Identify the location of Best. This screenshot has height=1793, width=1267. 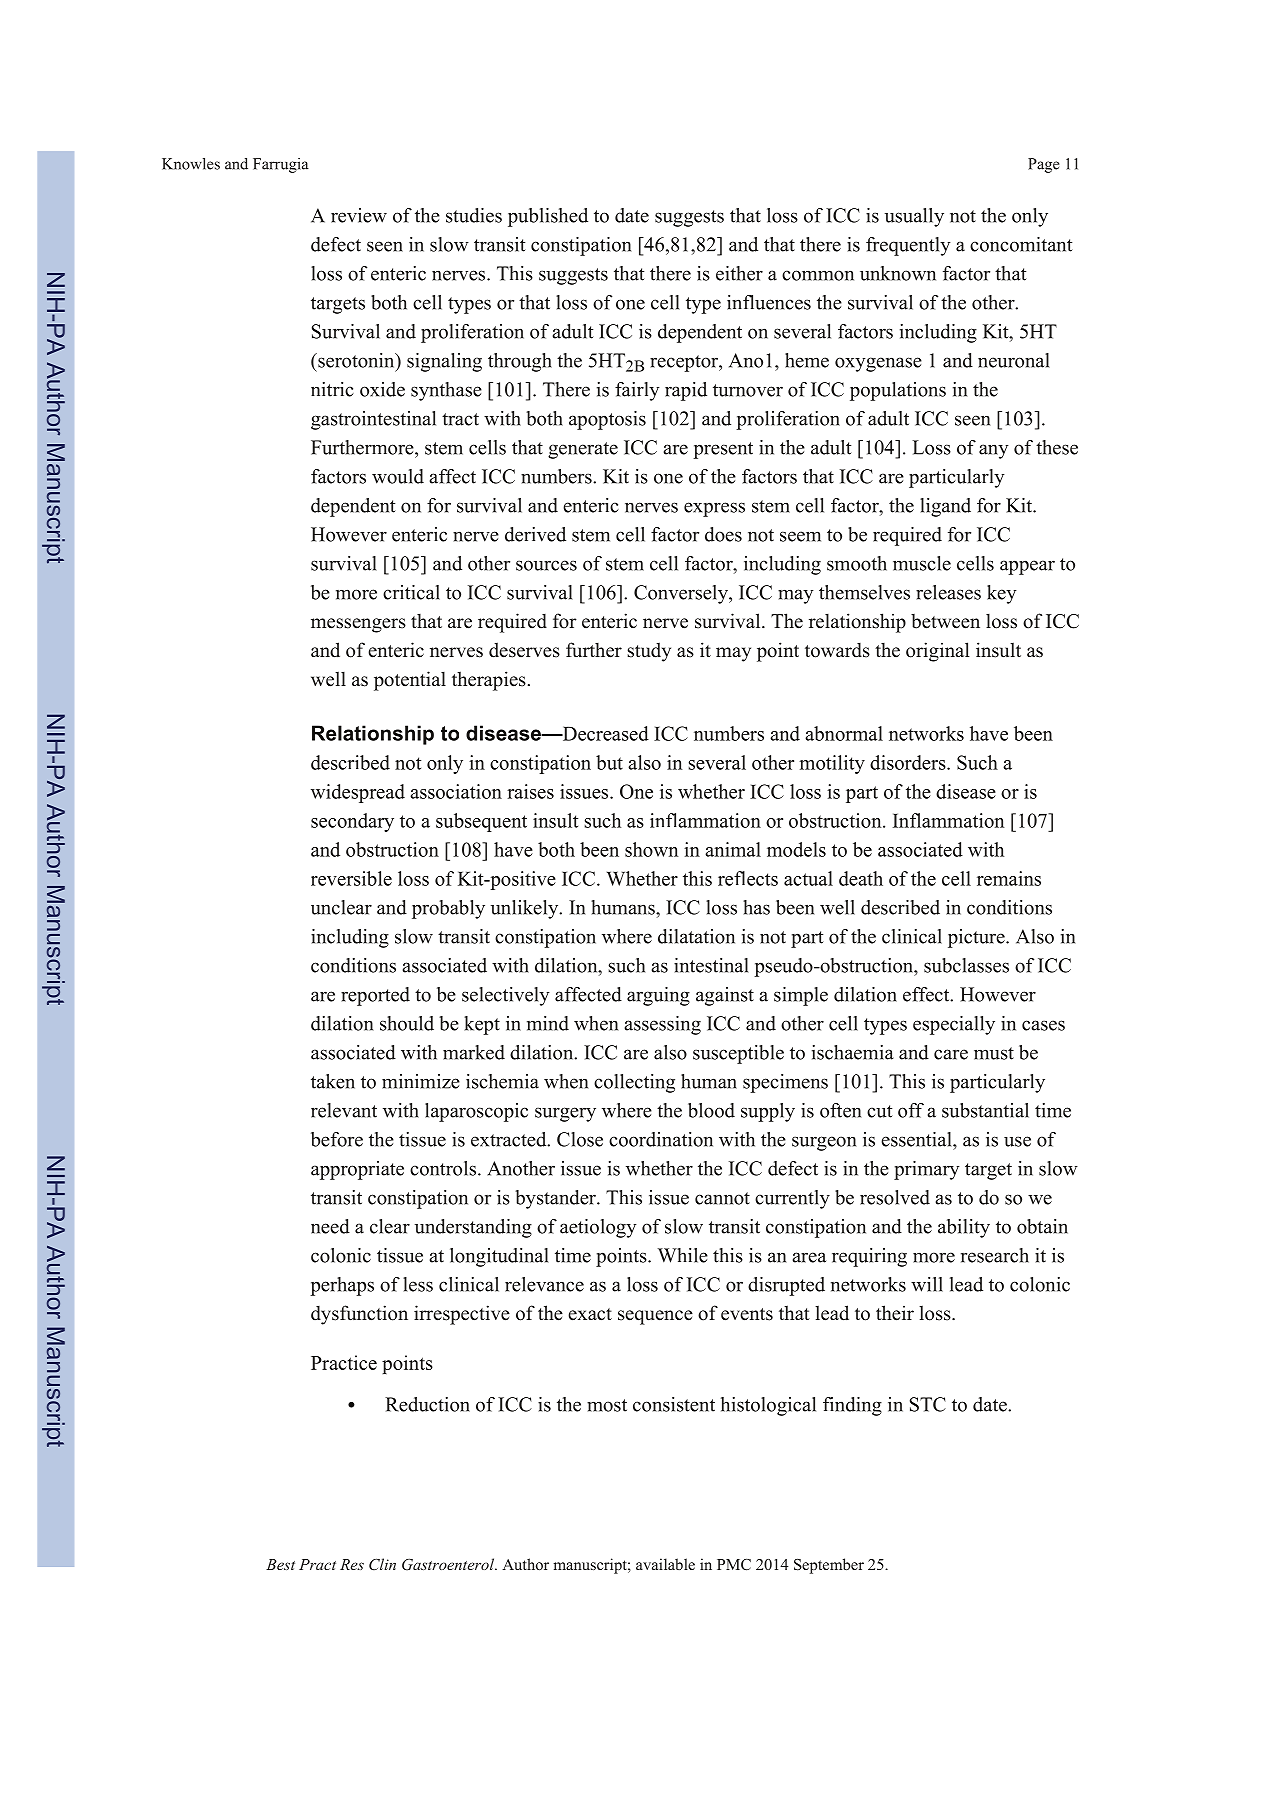
(280, 1564).
